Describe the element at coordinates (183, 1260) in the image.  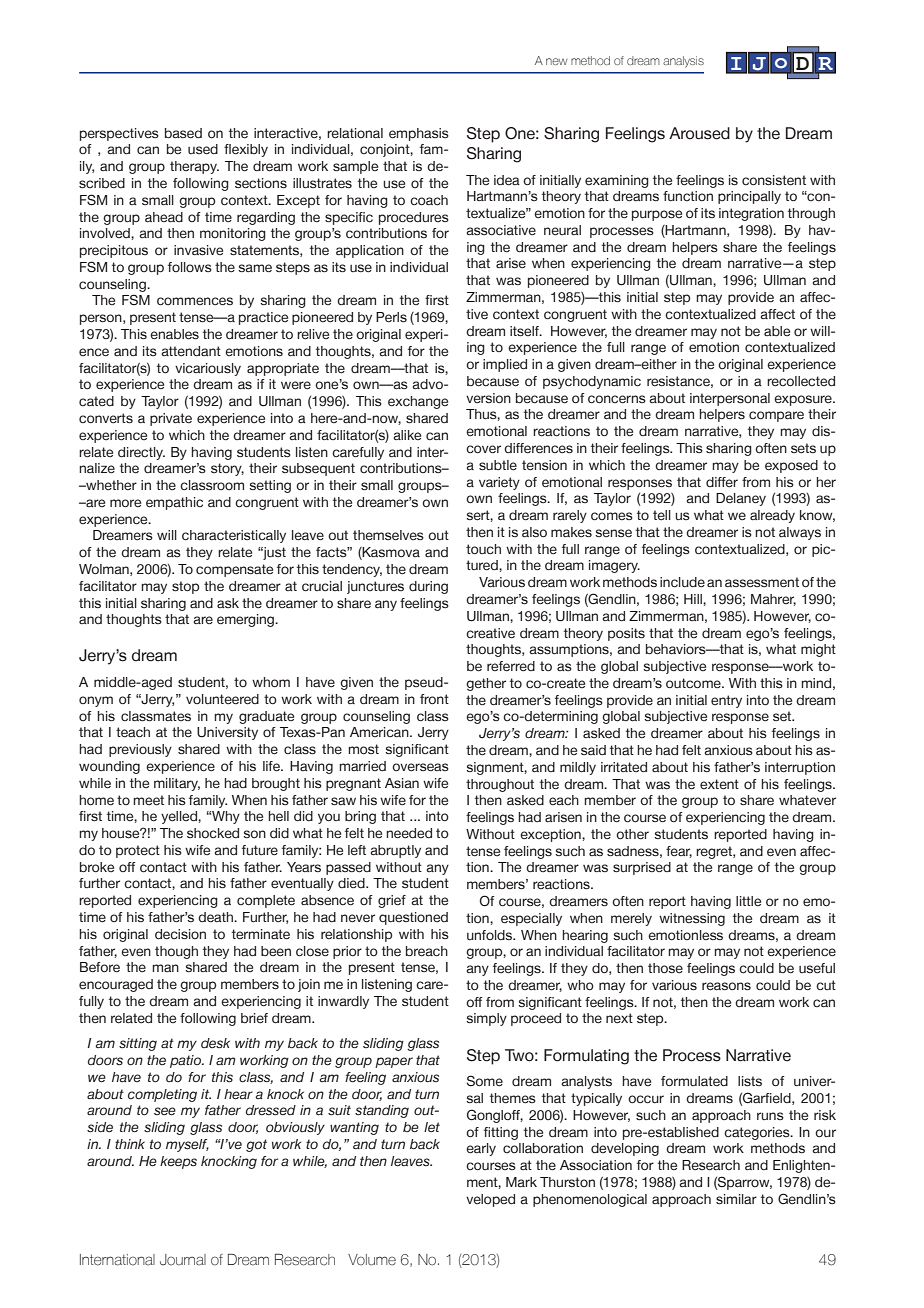
I see `Journal` at that location.
